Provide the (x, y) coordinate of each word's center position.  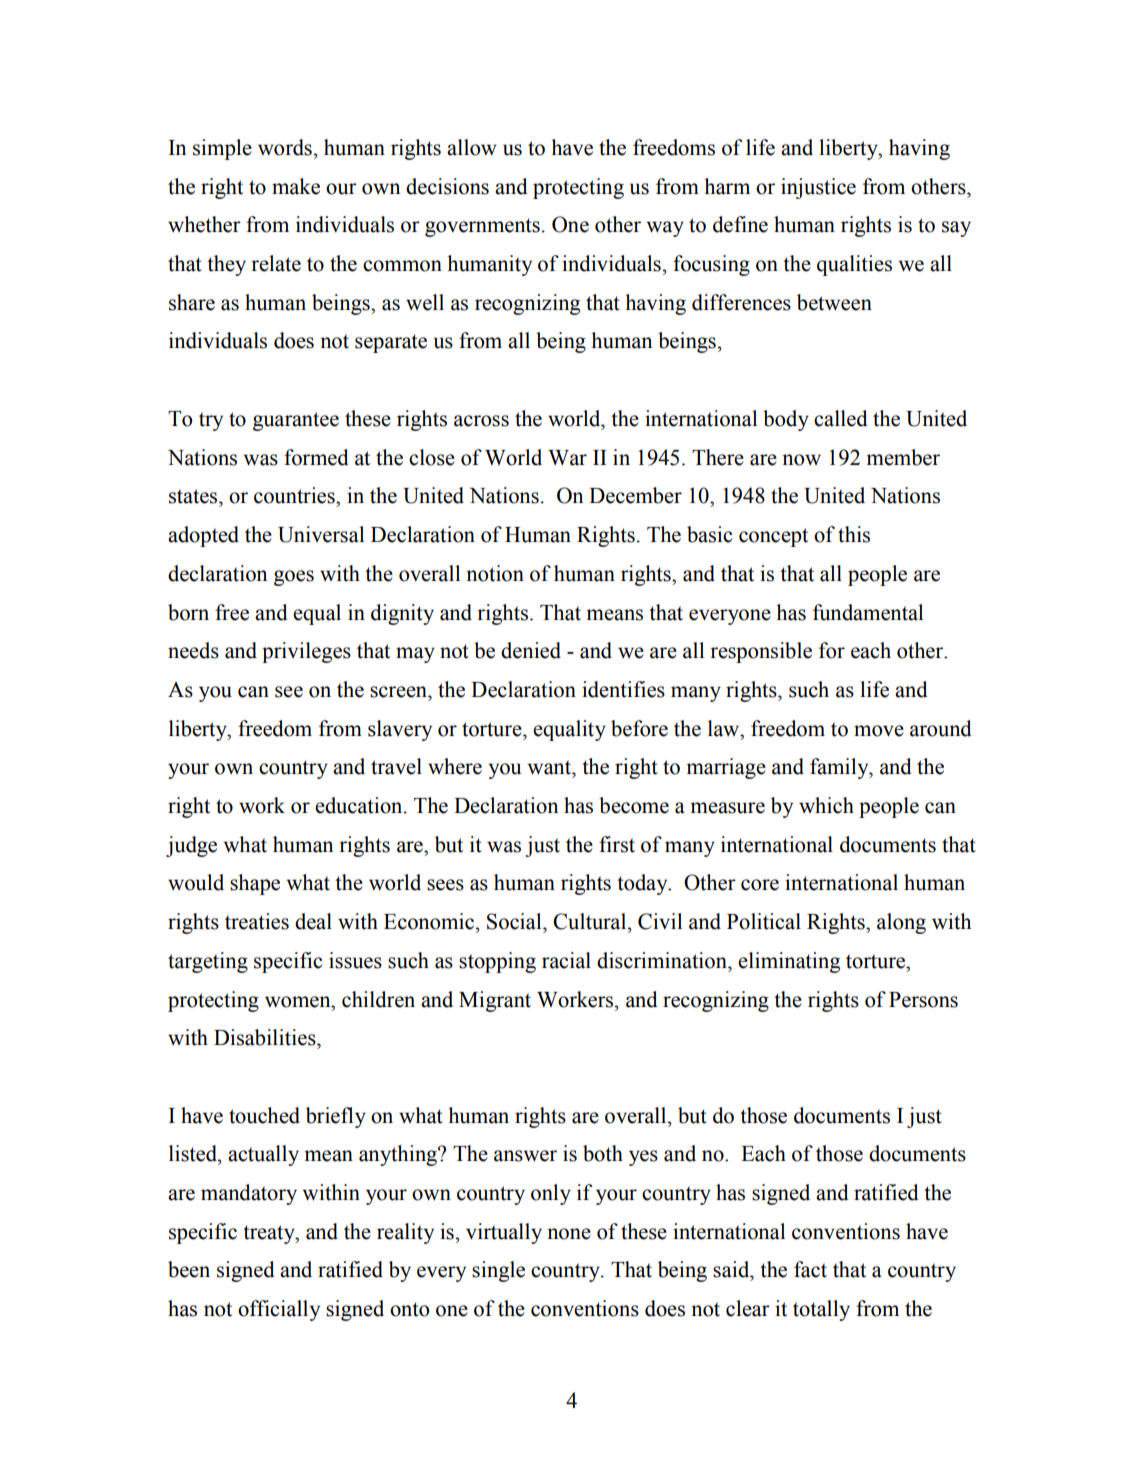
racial (566, 960)
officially (279, 1310)
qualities (854, 265)
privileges (306, 652)
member (903, 457)
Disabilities (266, 1037)
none (569, 1234)
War (567, 458)
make (296, 186)
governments (482, 227)
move (879, 731)
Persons (923, 1000)
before (639, 728)
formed (316, 457)
